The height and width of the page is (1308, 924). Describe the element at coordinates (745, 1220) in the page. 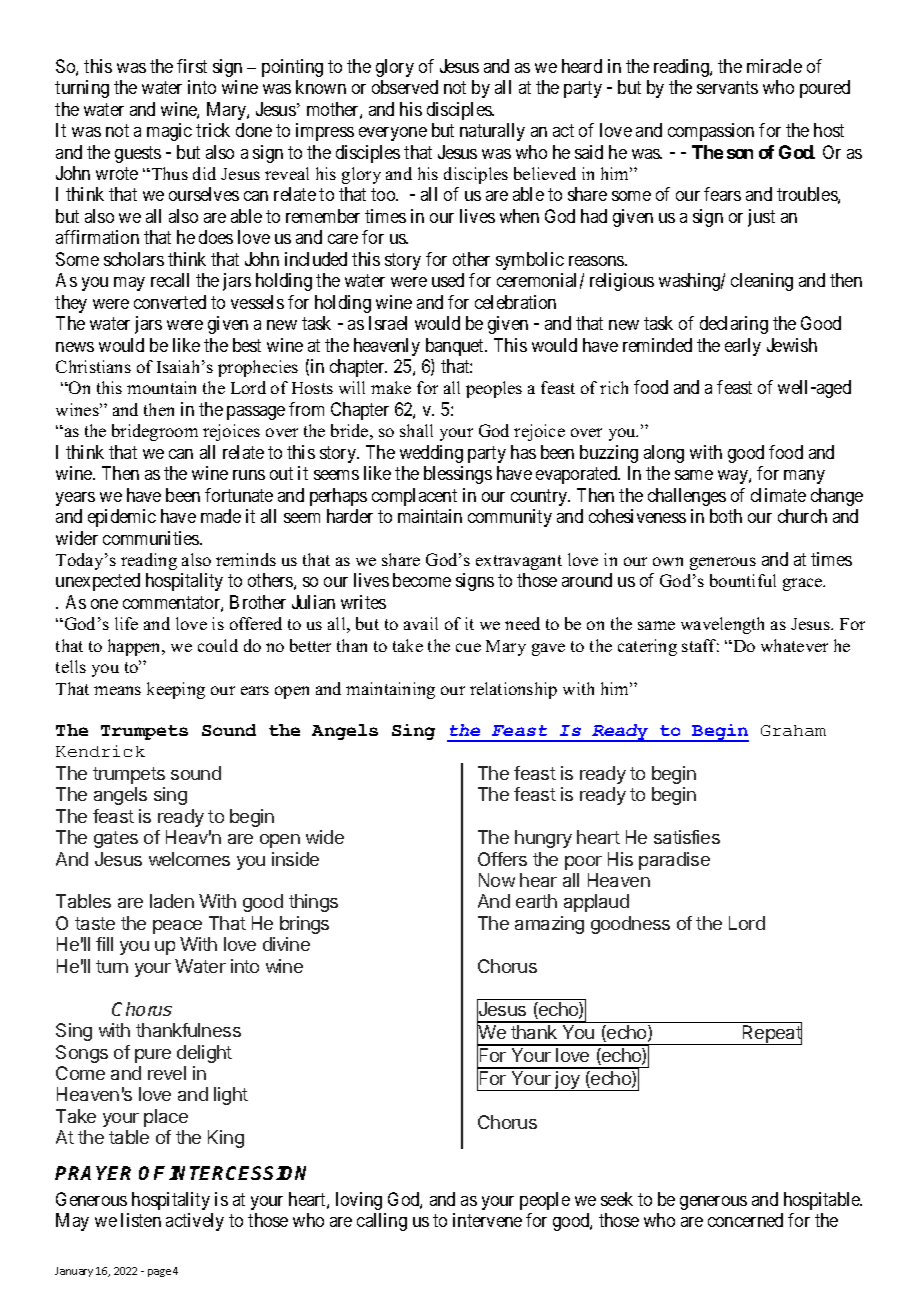

I see `concerned` at that location.
